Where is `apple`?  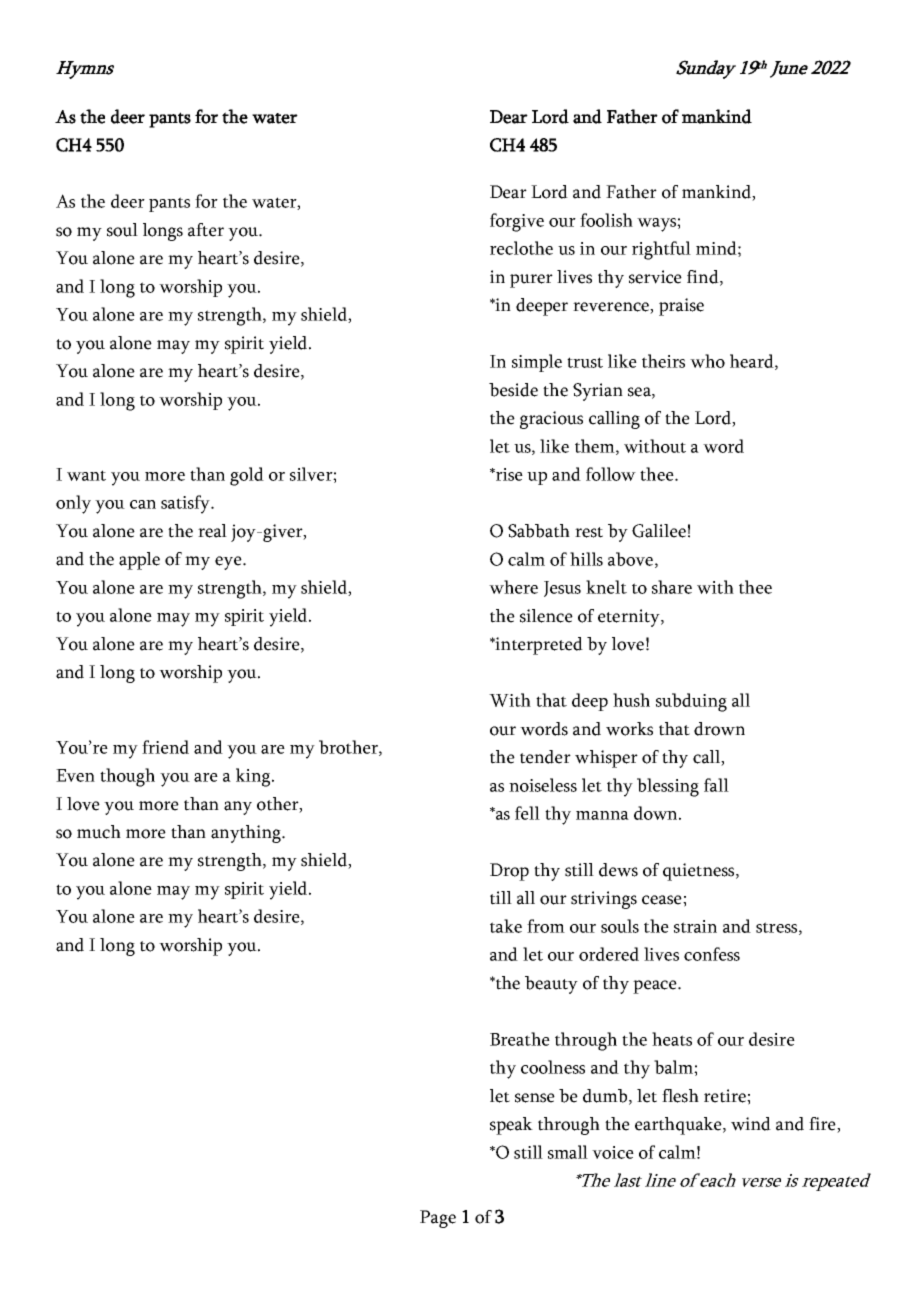
apple is located at coordinates (139, 561).
